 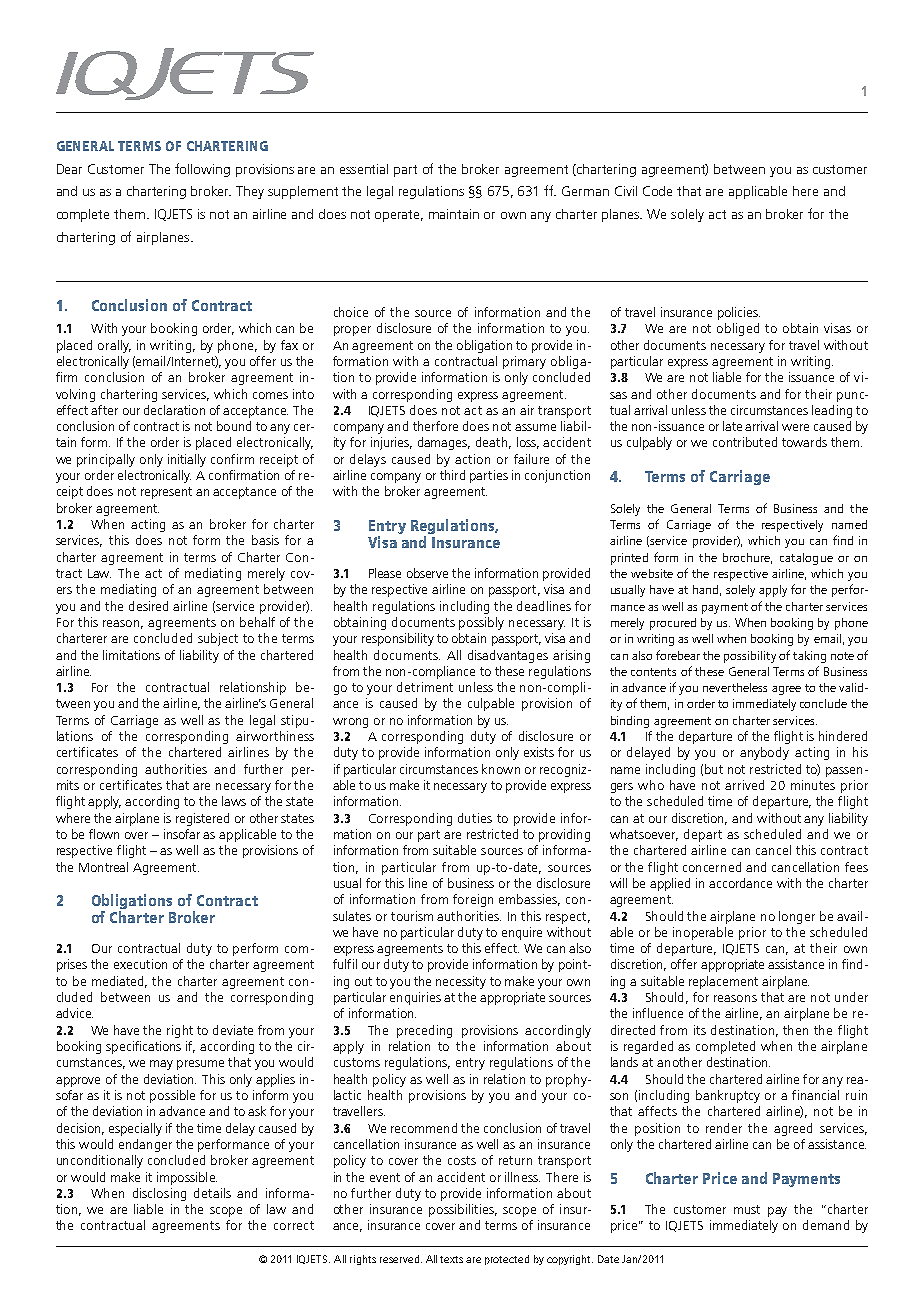 What do you see at coordinates (159, 1194) in the image?
I see `disclosing` at bounding box center [159, 1194].
